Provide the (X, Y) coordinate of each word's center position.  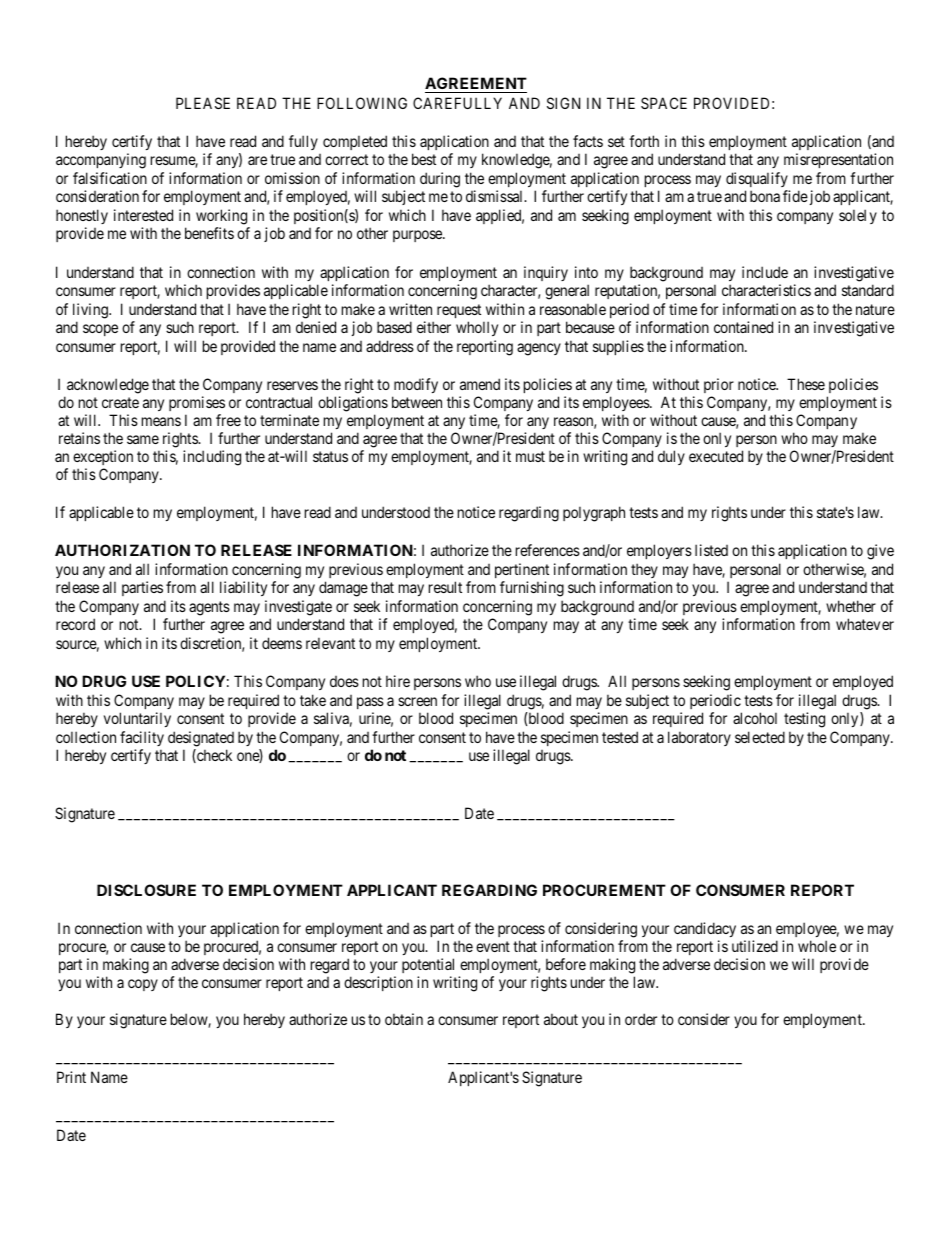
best (424, 159)
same (143, 439)
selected (760, 737)
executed (716, 456)
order (641, 1019)
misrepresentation (838, 160)
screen (417, 701)
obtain (404, 1019)
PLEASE (203, 103)
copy (143, 985)
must (530, 456)
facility (142, 738)
